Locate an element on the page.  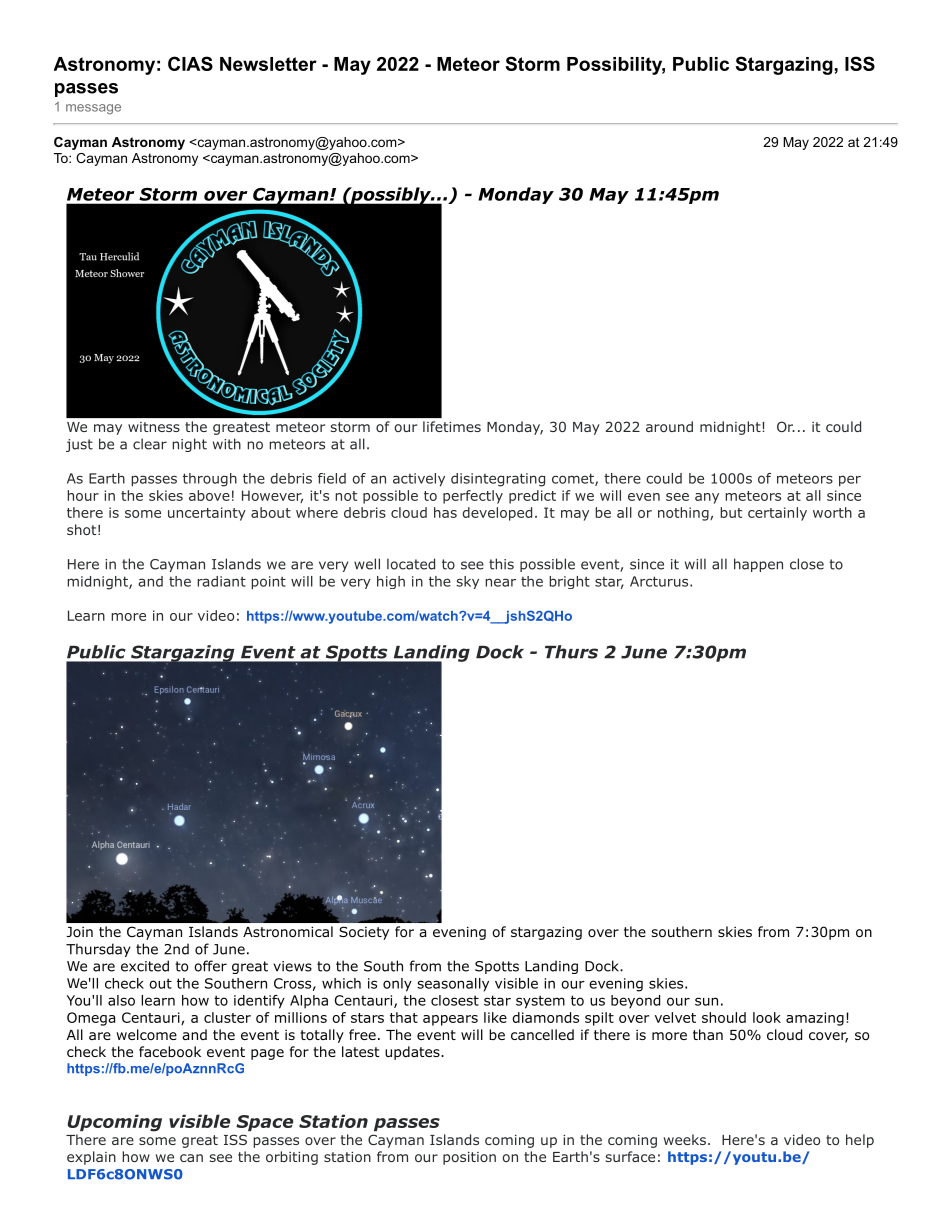
Newsletter is located at coordinates (268, 64).
